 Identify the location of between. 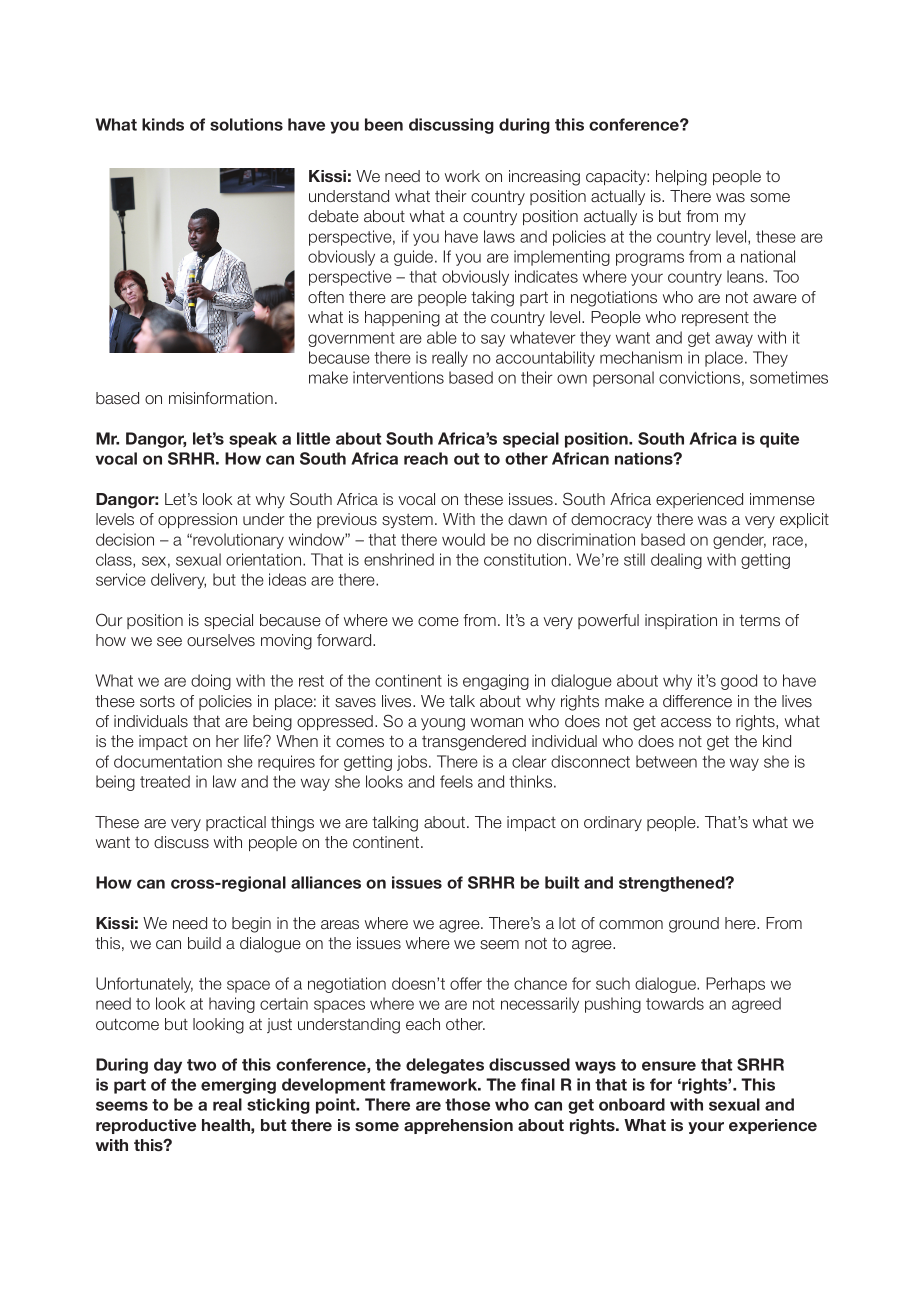
(666, 761).
